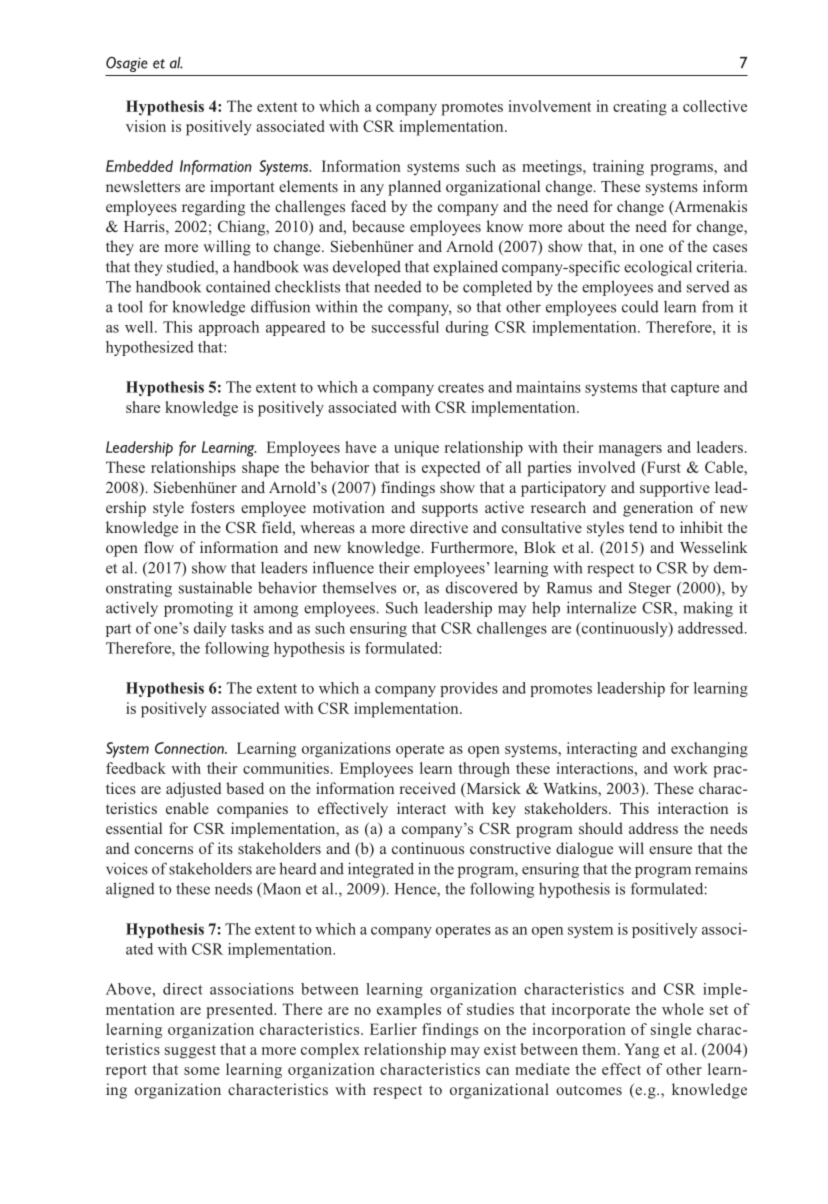  I want to click on shape, so click(260, 469).
